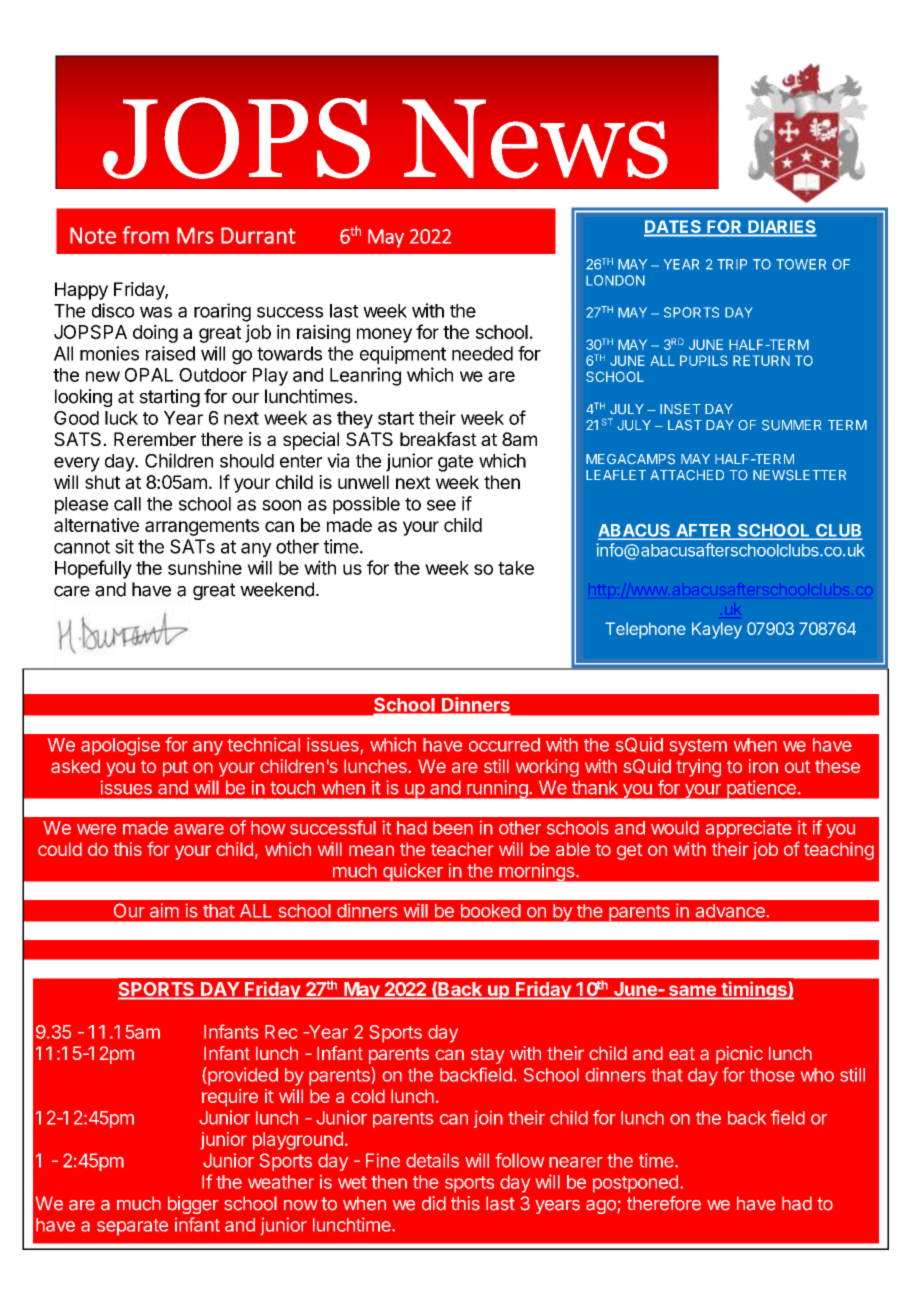 The width and height of the document is (924, 1308). What do you see at coordinates (732, 264) in the document?
I see `TRIP` at bounding box center [732, 264].
